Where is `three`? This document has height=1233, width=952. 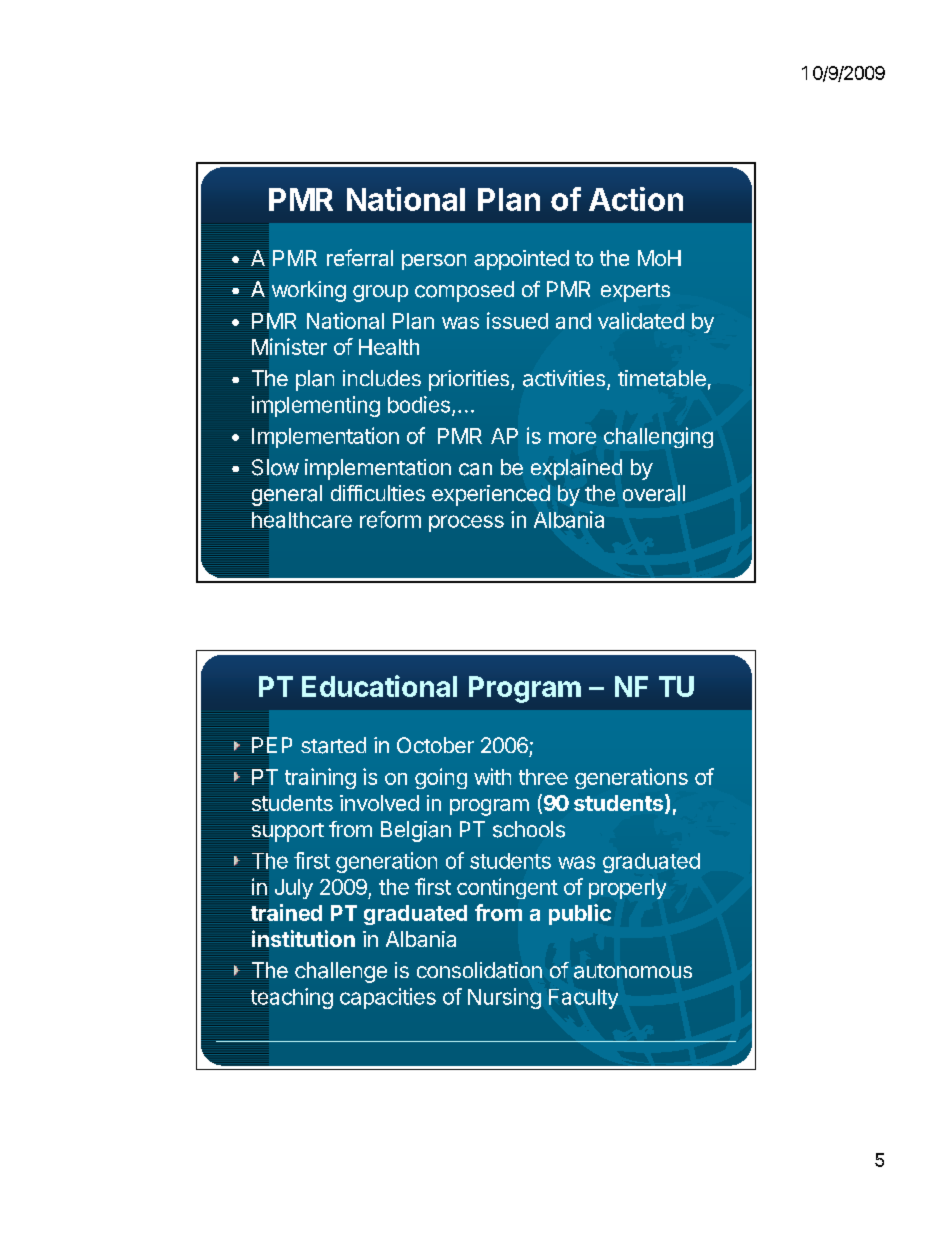
three is located at coordinates (543, 777).
